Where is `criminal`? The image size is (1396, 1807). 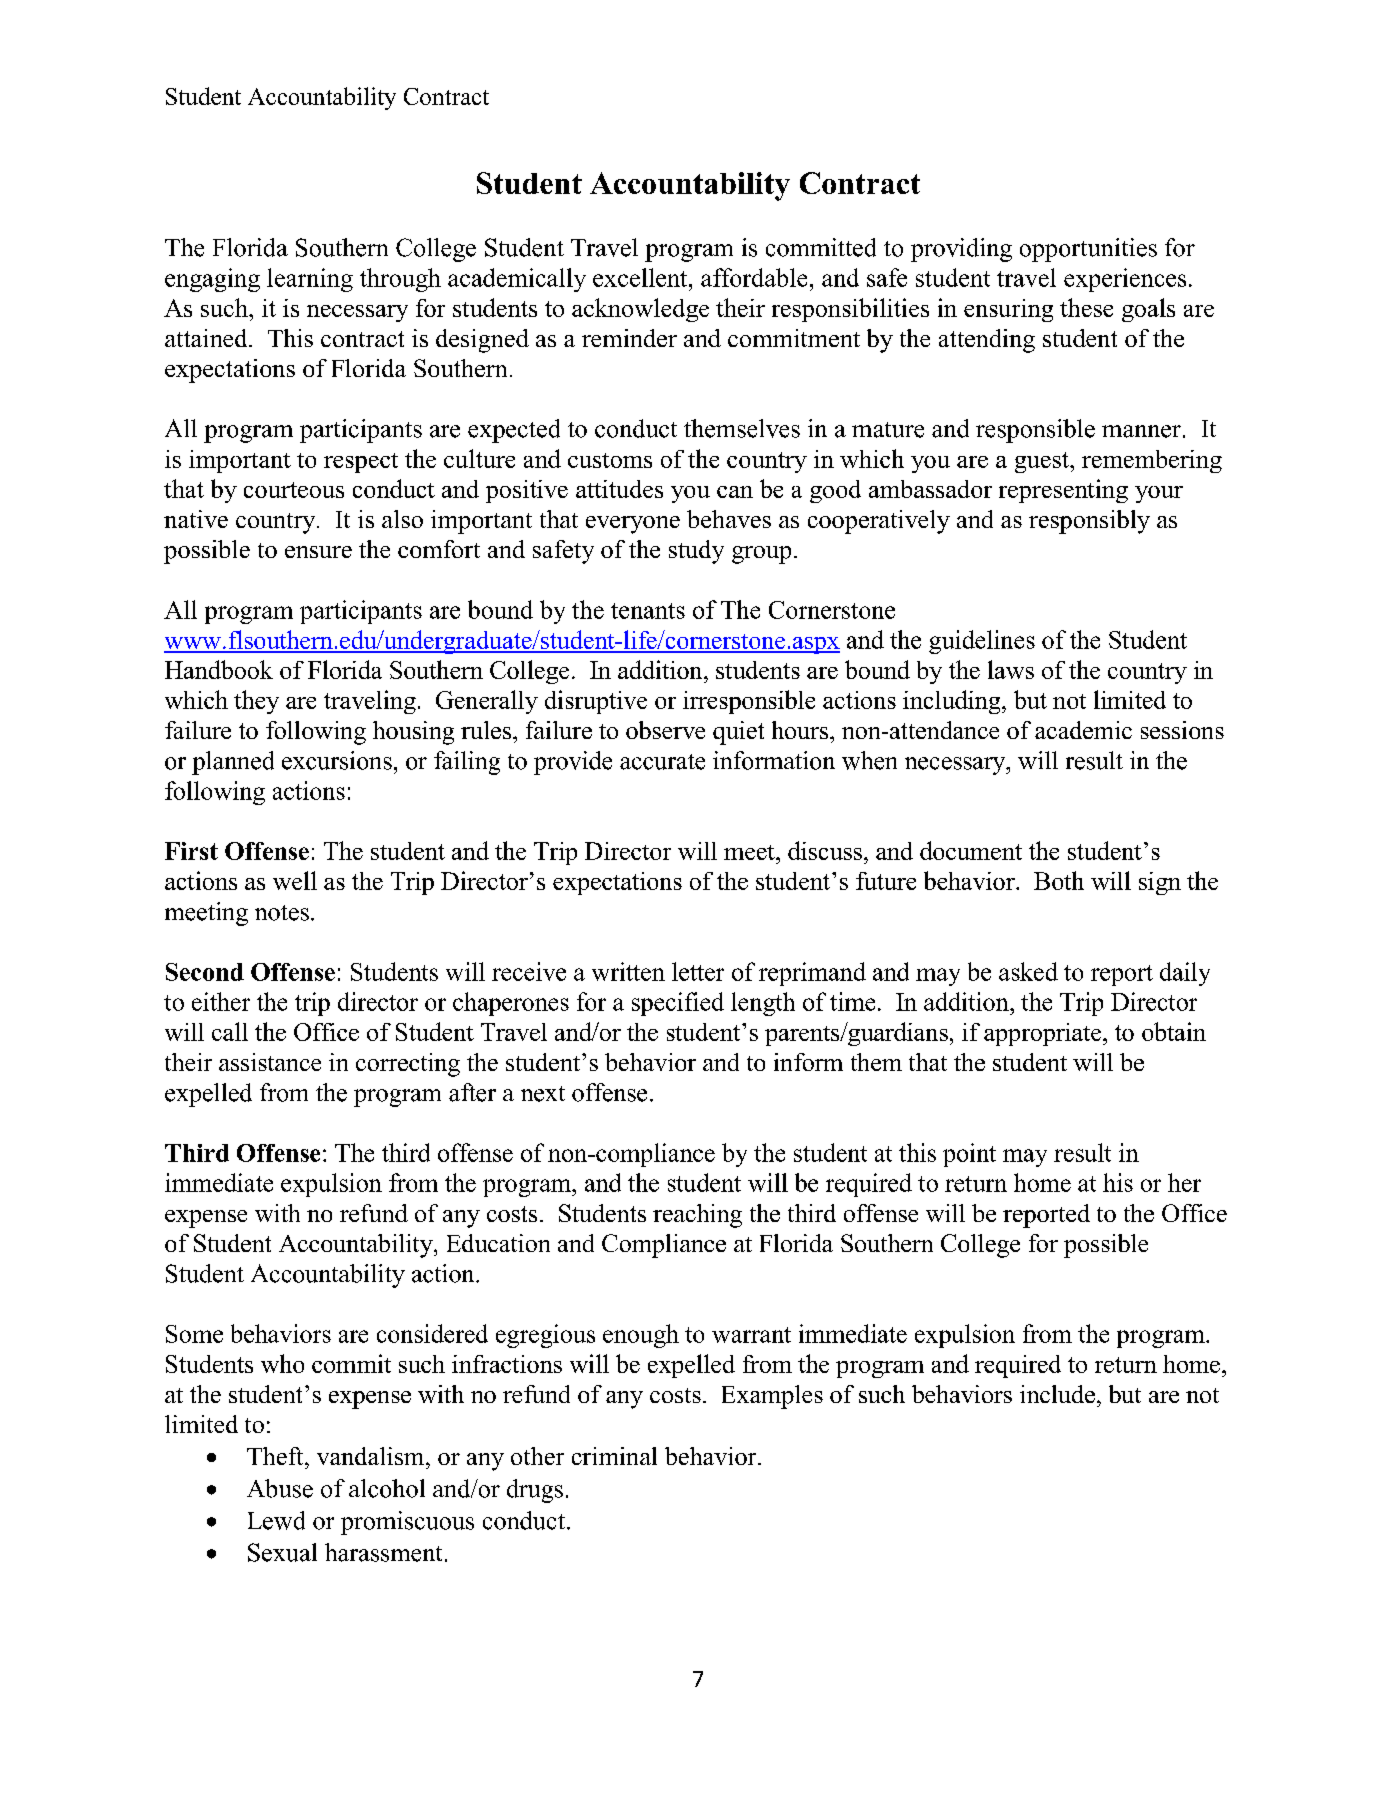 criminal is located at coordinates (614, 1456).
